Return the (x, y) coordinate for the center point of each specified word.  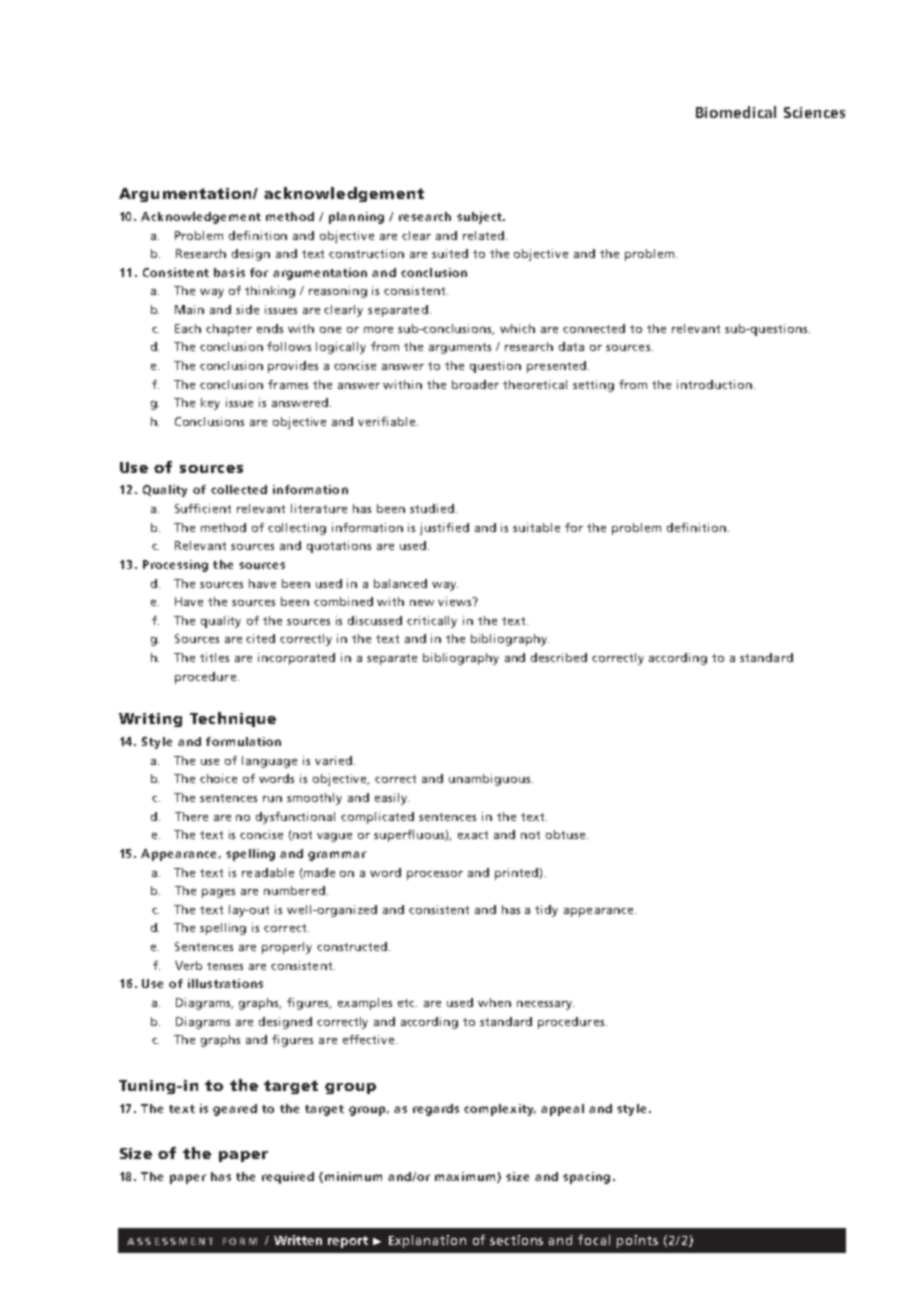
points (637, 1241)
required (288, 1178)
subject (480, 218)
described (559, 657)
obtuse (567, 834)
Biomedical (736, 112)
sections (516, 1240)
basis (229, 272)
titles (214, 657)
